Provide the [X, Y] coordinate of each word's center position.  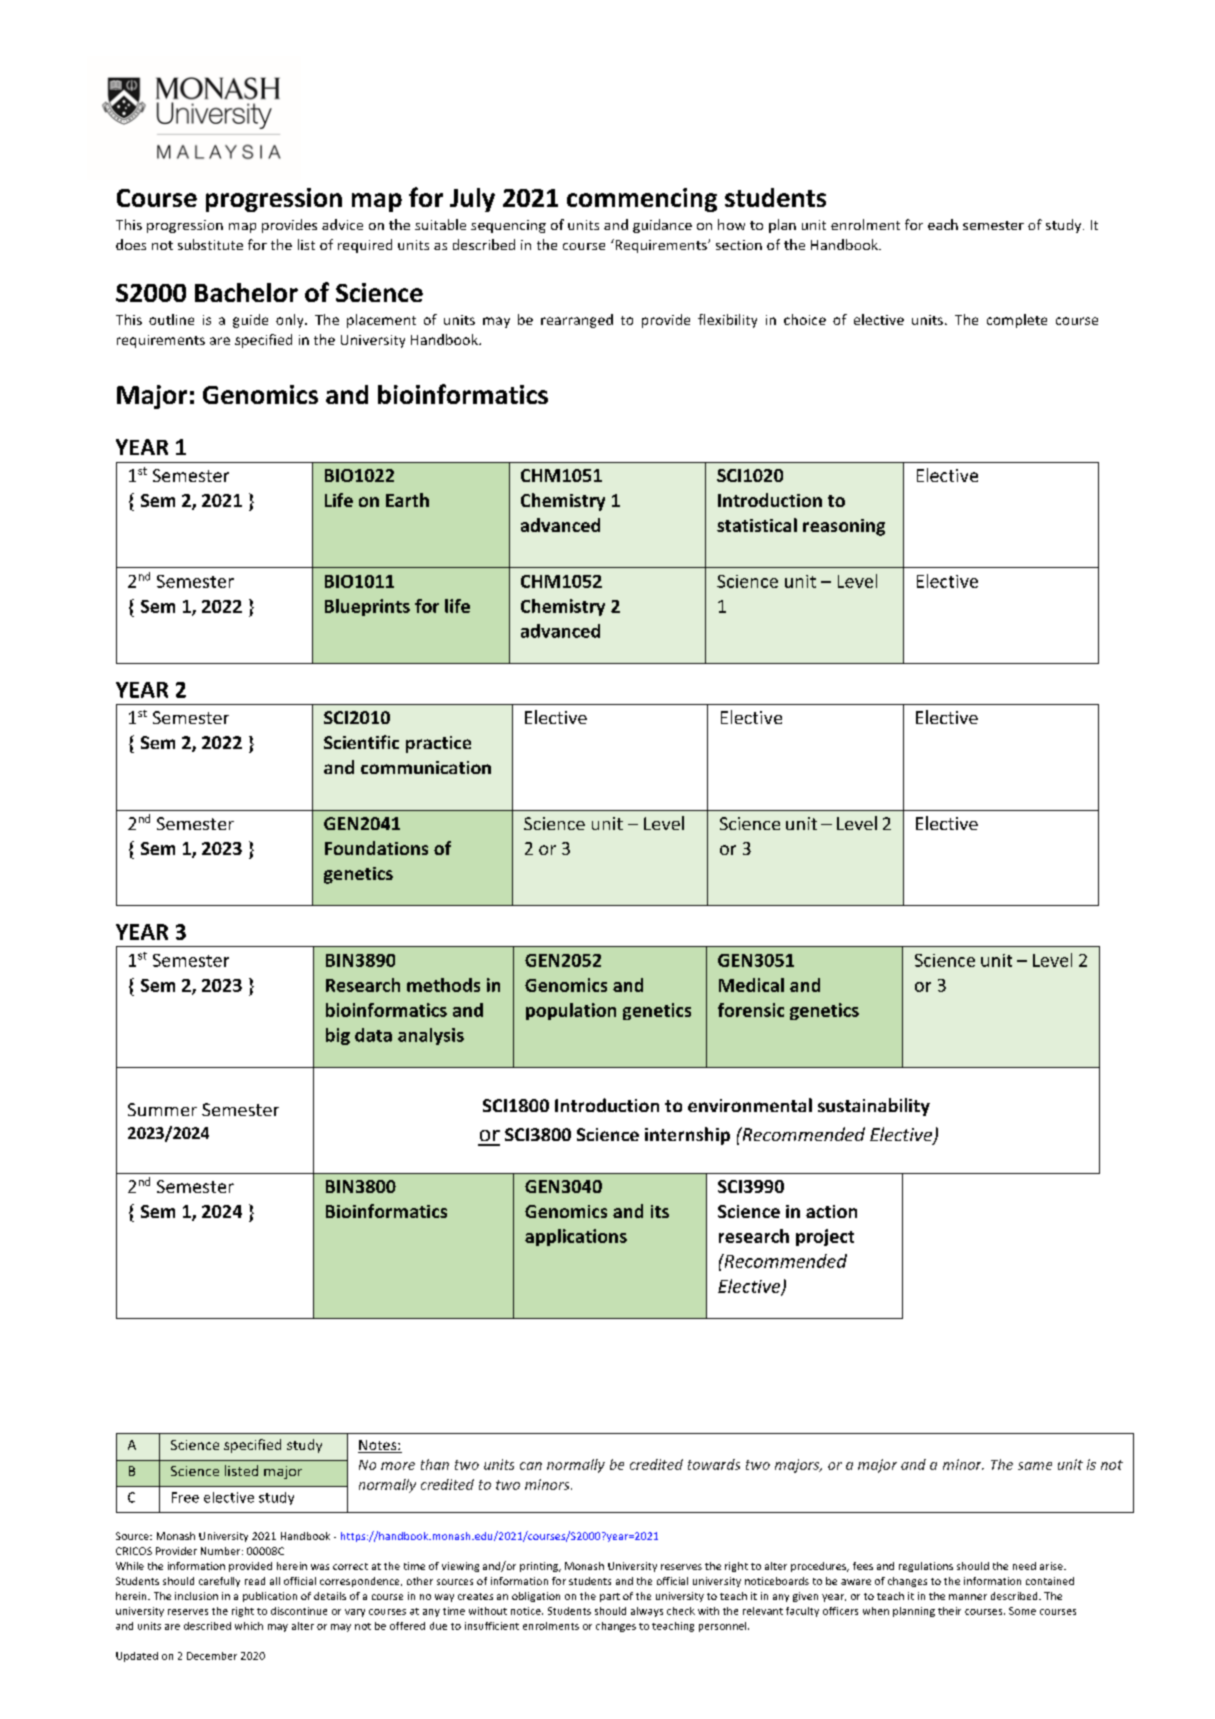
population [571, 1011]
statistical [757, 525]
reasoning [844, 527]
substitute [210, 244]
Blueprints [367, 607]
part [610, 1597]
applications [576, 1237]
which [249, 1626]
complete [1017, 321]
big [338, 1036]
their [949, 1611]
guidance [662, 226]
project [825, 1237]
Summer [162, 1109]
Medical [751, 985]
